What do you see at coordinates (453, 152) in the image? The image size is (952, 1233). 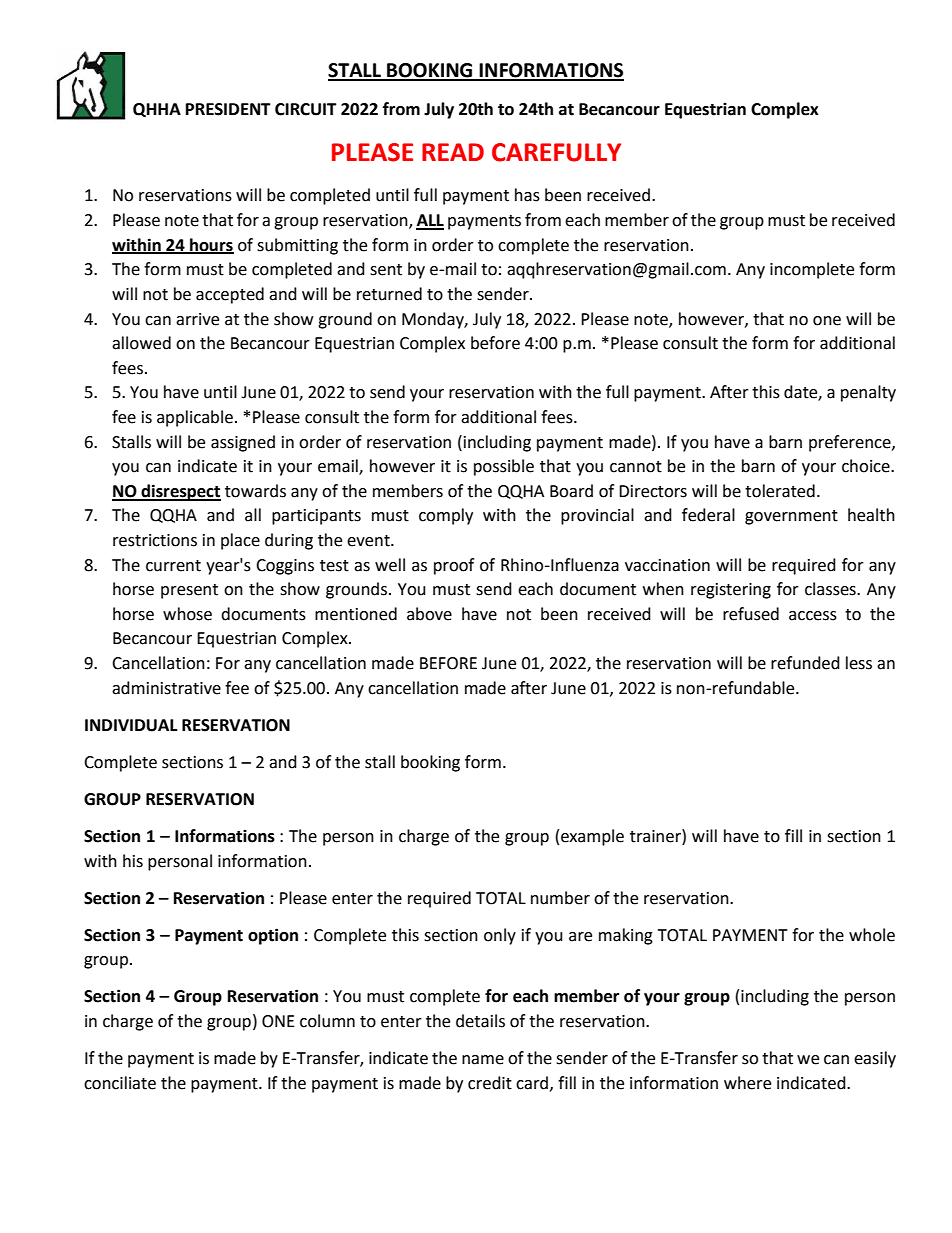 I see `READ` at bounding box center [453, 152].
